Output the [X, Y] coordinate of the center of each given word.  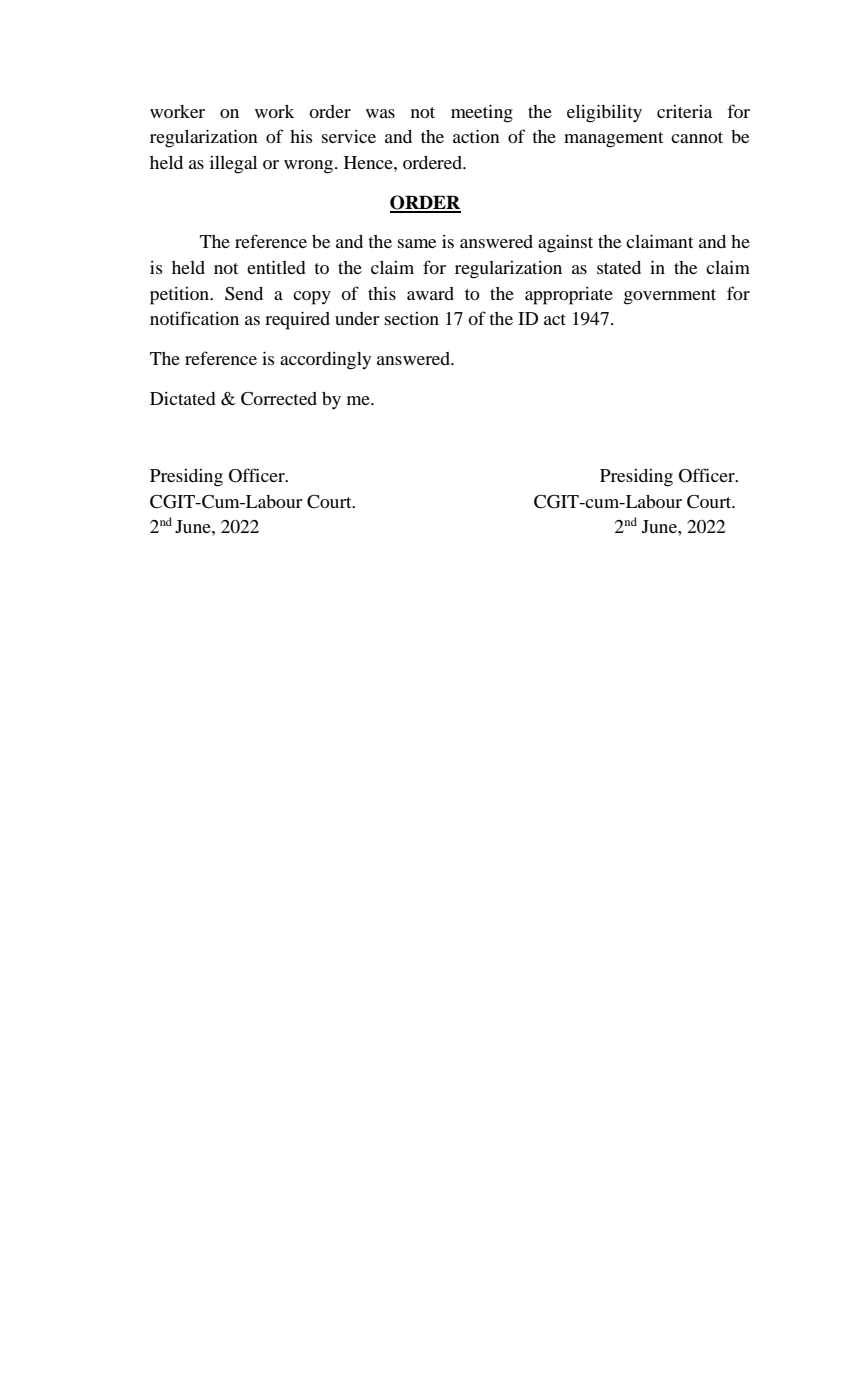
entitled [276, 267]
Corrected [279, 399]
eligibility [604, 113]
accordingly [325, 361]
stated [619, 267]
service [349, 136]
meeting [482, 113]
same [417, 243]
